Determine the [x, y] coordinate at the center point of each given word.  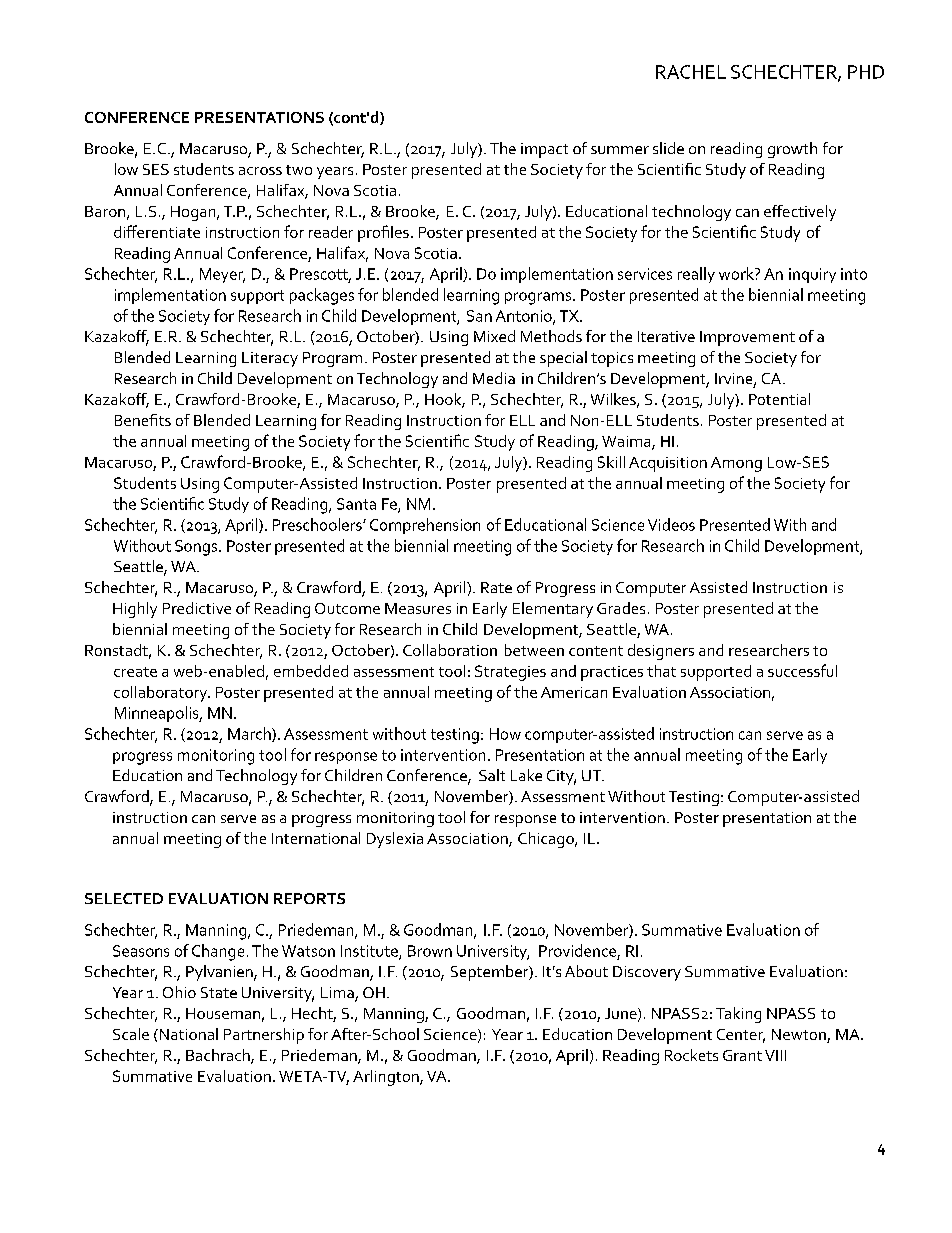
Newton [800, 1036]
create [135, 672]
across [260, 171]
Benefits [143, 420]
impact [544, 150]
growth [792, 150]
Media [494, 378]
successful [802, 670]
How [505, 734]
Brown [430, 951]
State [219, 992]
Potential [779, 399]
